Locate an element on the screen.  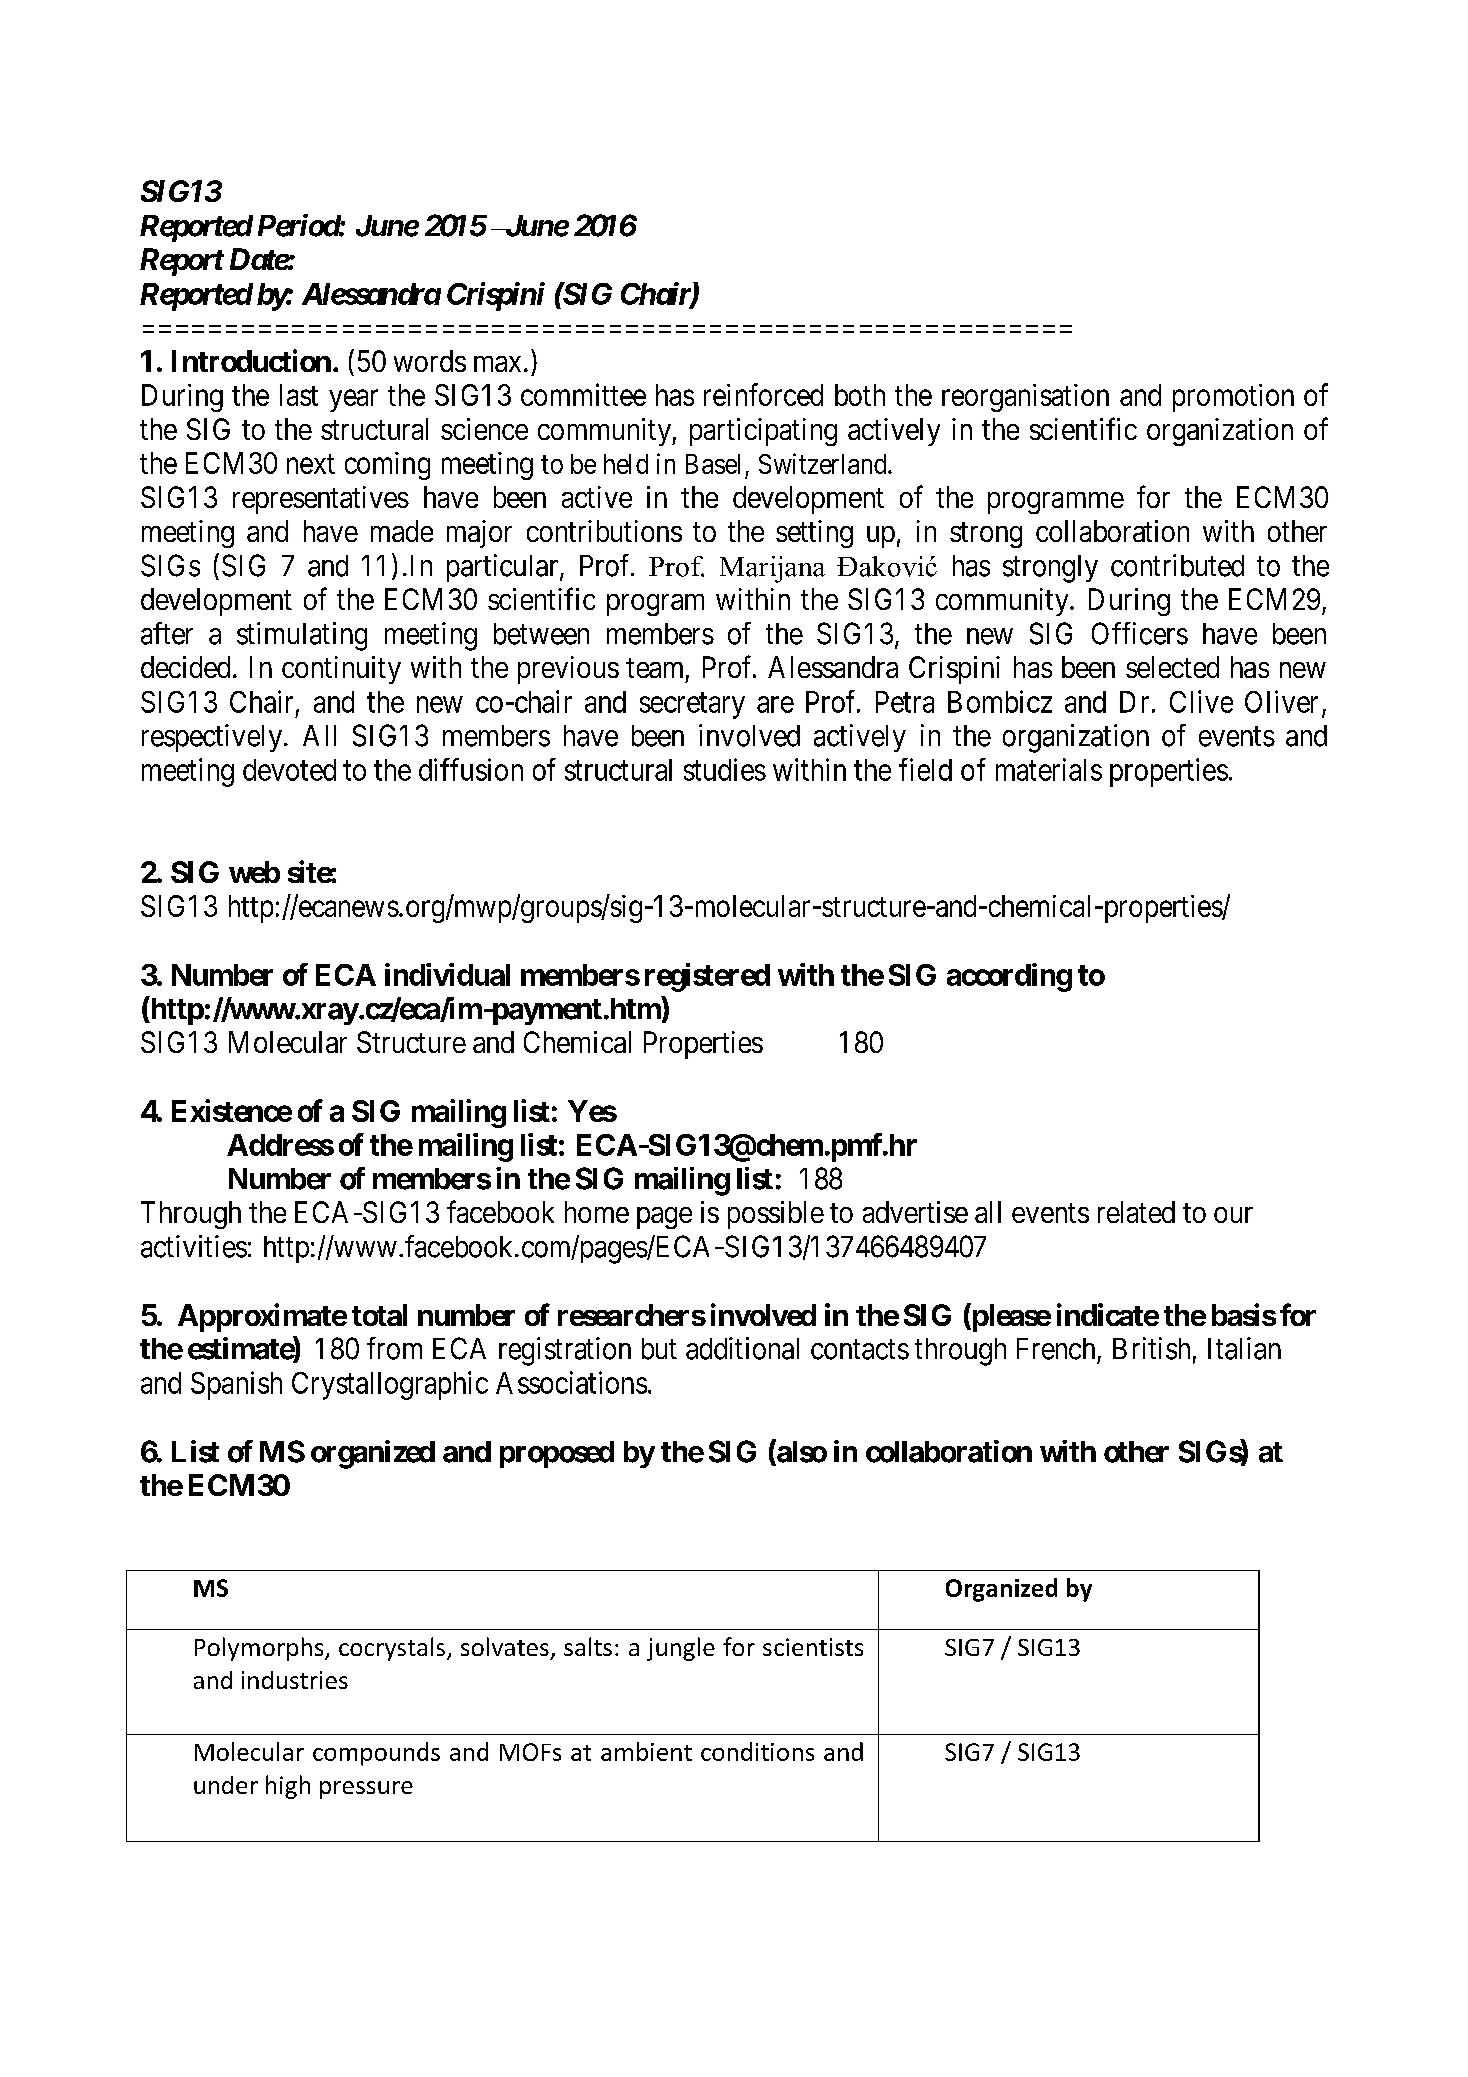
Clive is located at coordinates (1201, 701).
